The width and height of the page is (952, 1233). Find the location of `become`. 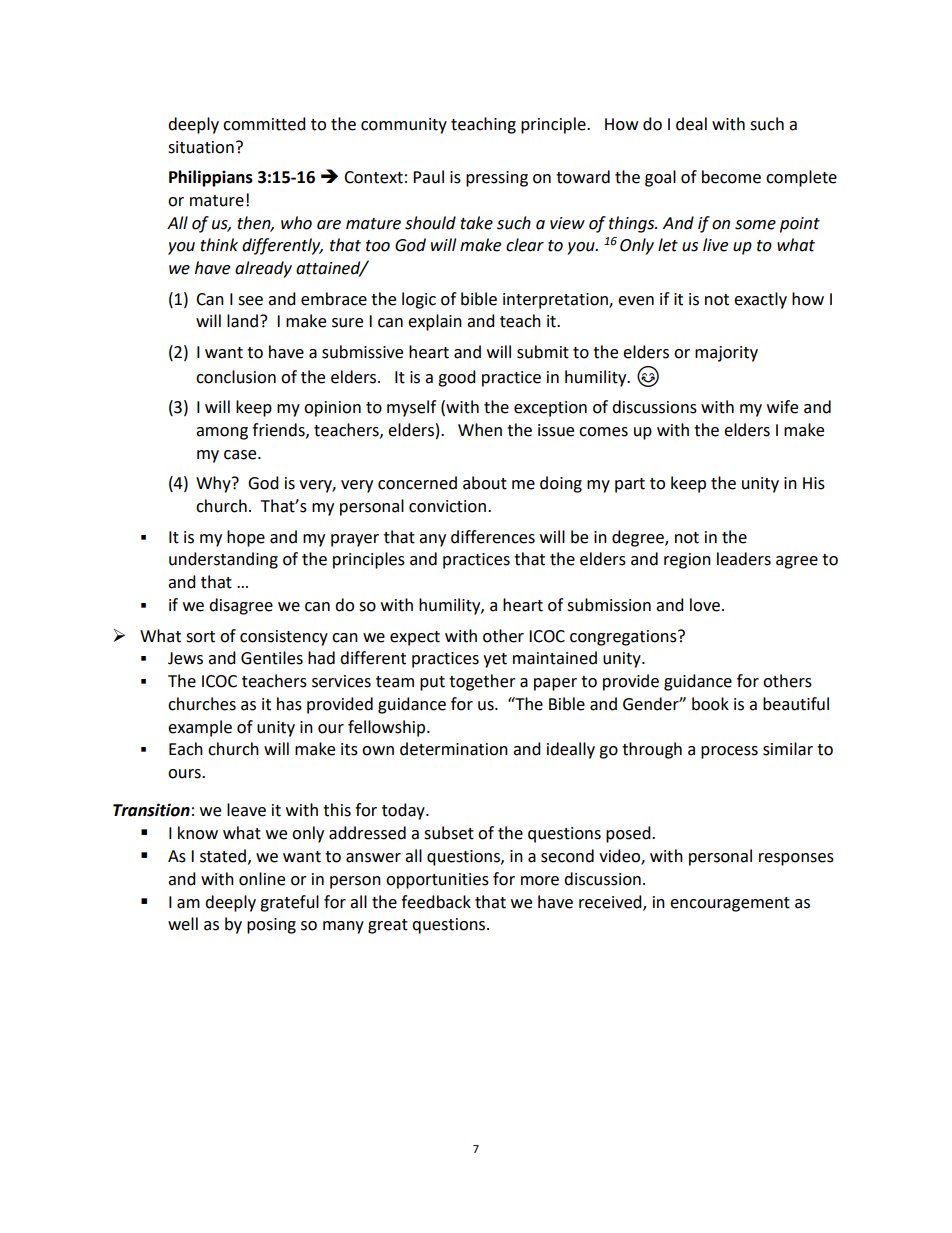

become is located at coordinates (731, 177).
